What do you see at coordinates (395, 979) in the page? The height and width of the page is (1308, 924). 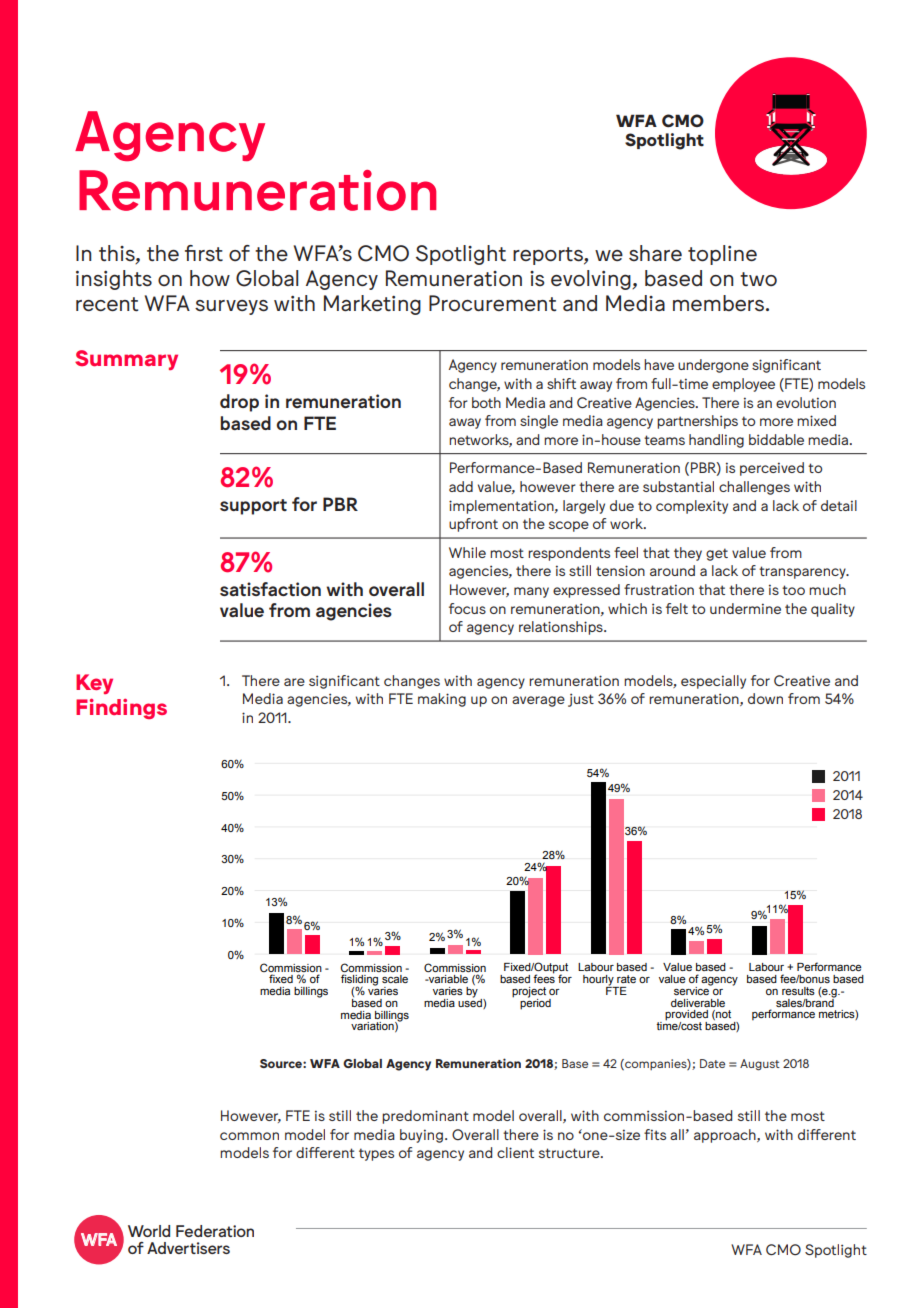 I see `scale` at bounding box center [395, 979].
